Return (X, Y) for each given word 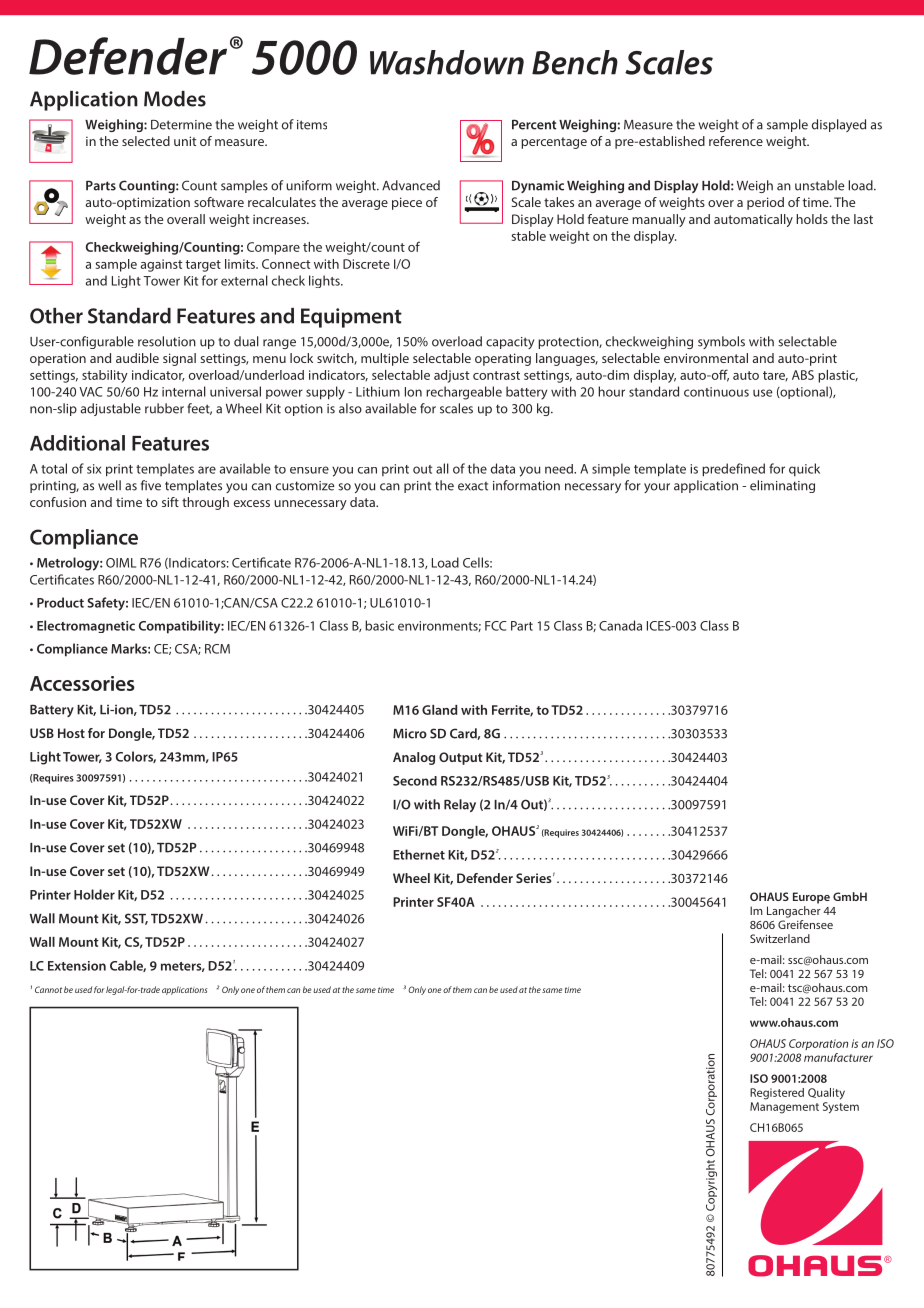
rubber (164, 408)
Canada (620, 625)
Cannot (48, 989)
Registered (777, 1094)
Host (71, 733)
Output (461, 758)
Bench (575, 62)
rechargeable (464, 393)
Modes (175, 99)
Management (784, 1108)
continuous (716, 392)
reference (736, 141)
